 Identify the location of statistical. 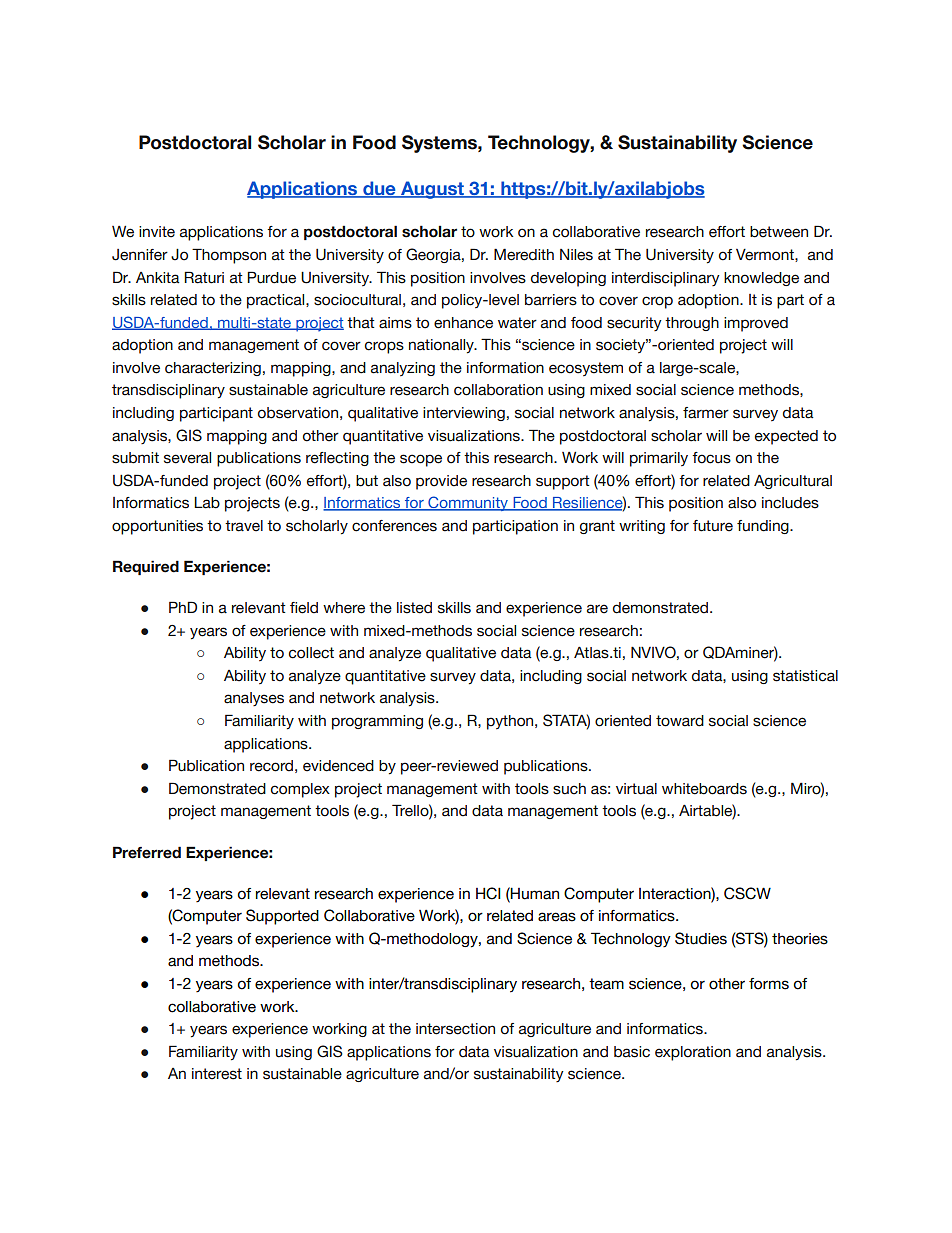
(805, 676).
